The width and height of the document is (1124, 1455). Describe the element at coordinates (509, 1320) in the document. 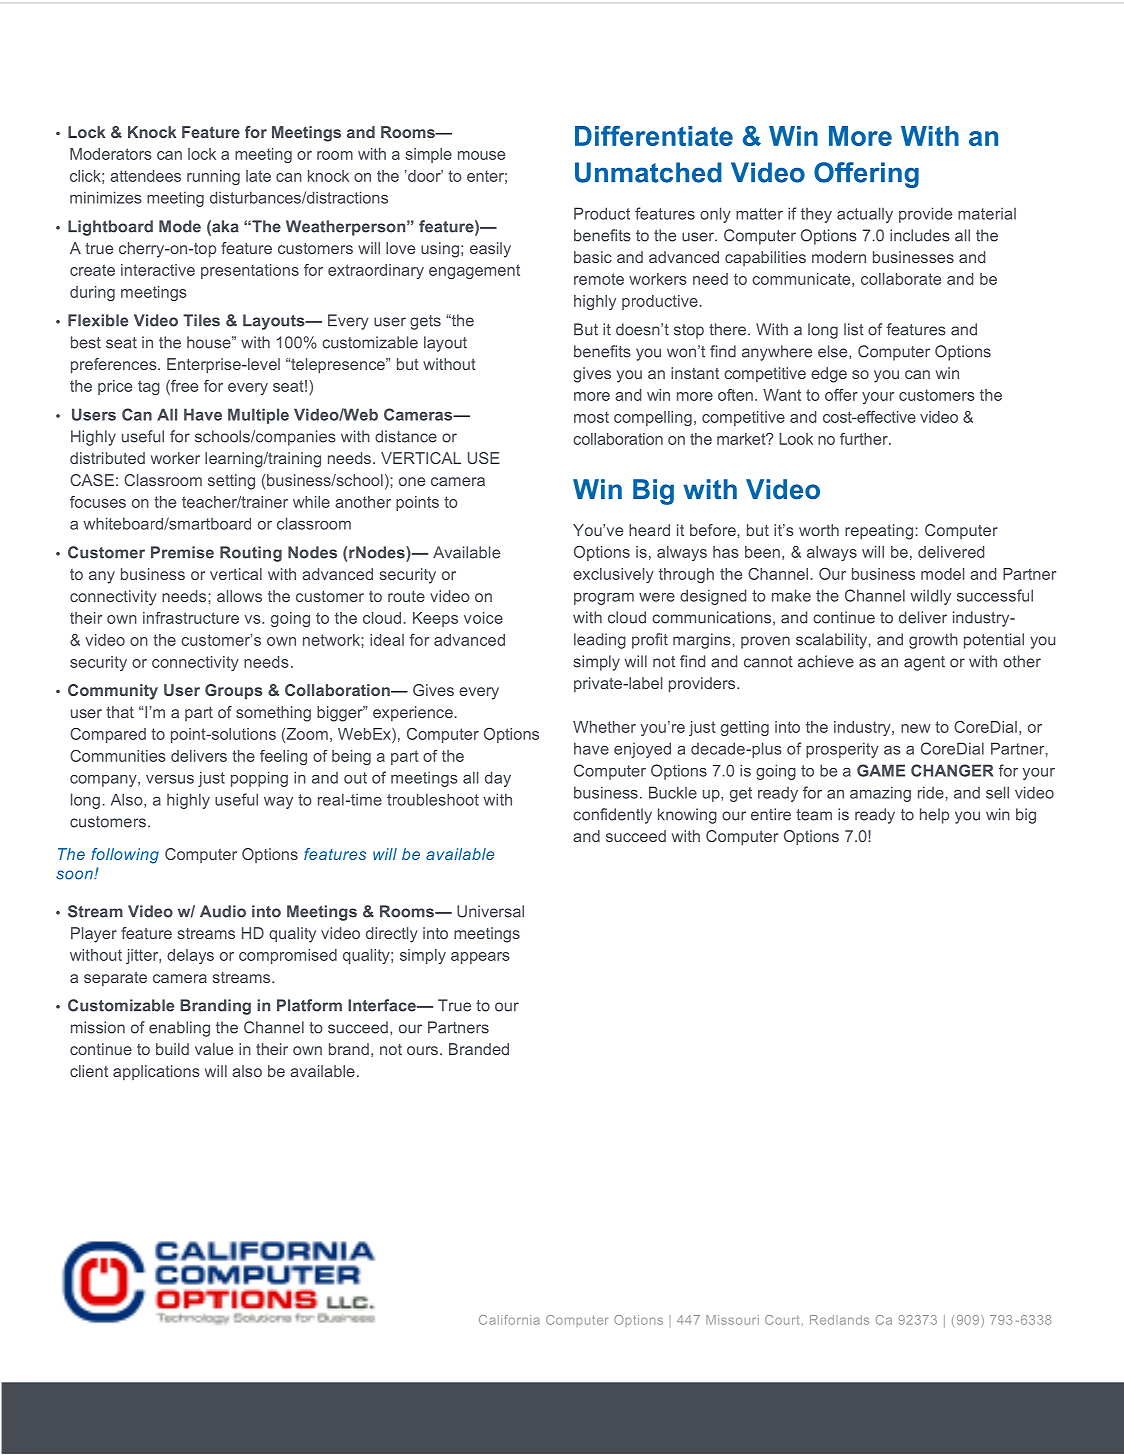

I see `California` at that location.
